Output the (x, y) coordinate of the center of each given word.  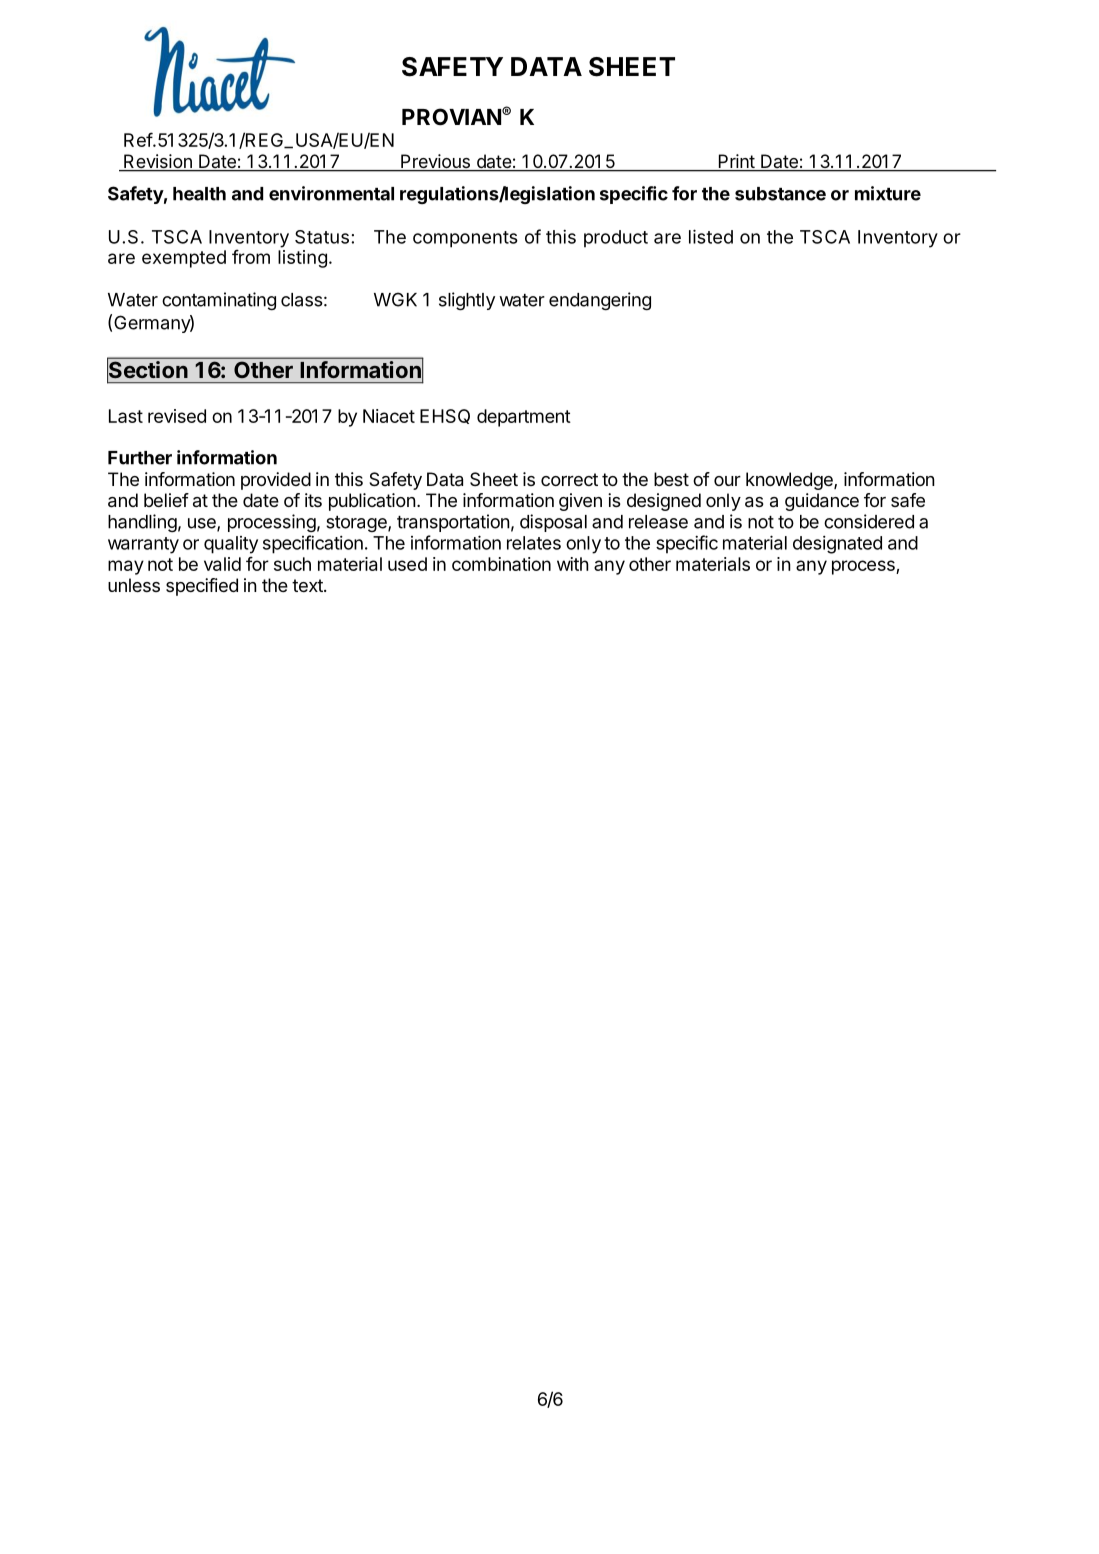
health (199, 194)
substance (780, 194)
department (524, 418)
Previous (435, 162)
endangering (600, 301)
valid (222, 564)
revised (177, 416)
